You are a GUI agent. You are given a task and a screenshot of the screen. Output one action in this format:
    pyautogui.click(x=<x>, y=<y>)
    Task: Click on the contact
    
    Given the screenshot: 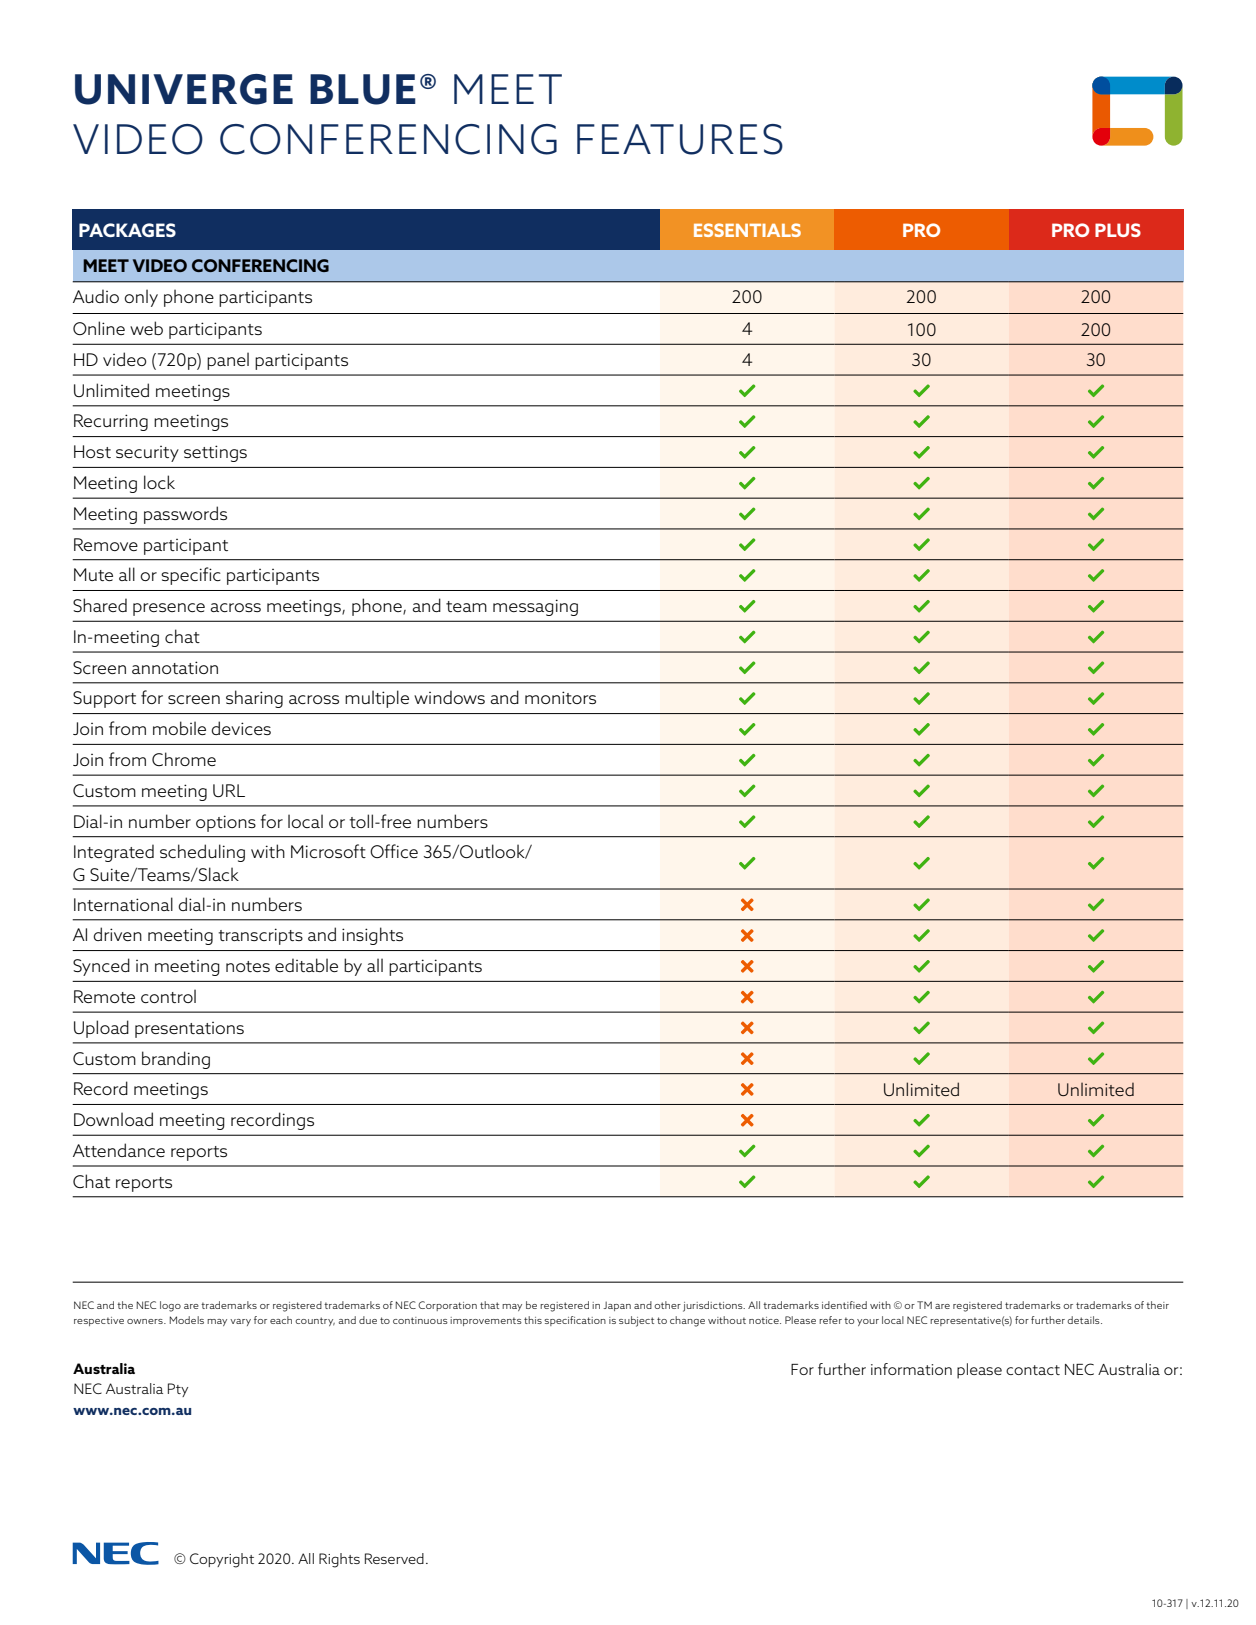 What is the action you would take?
    pyautogui.click(x=1033, y=1370)
